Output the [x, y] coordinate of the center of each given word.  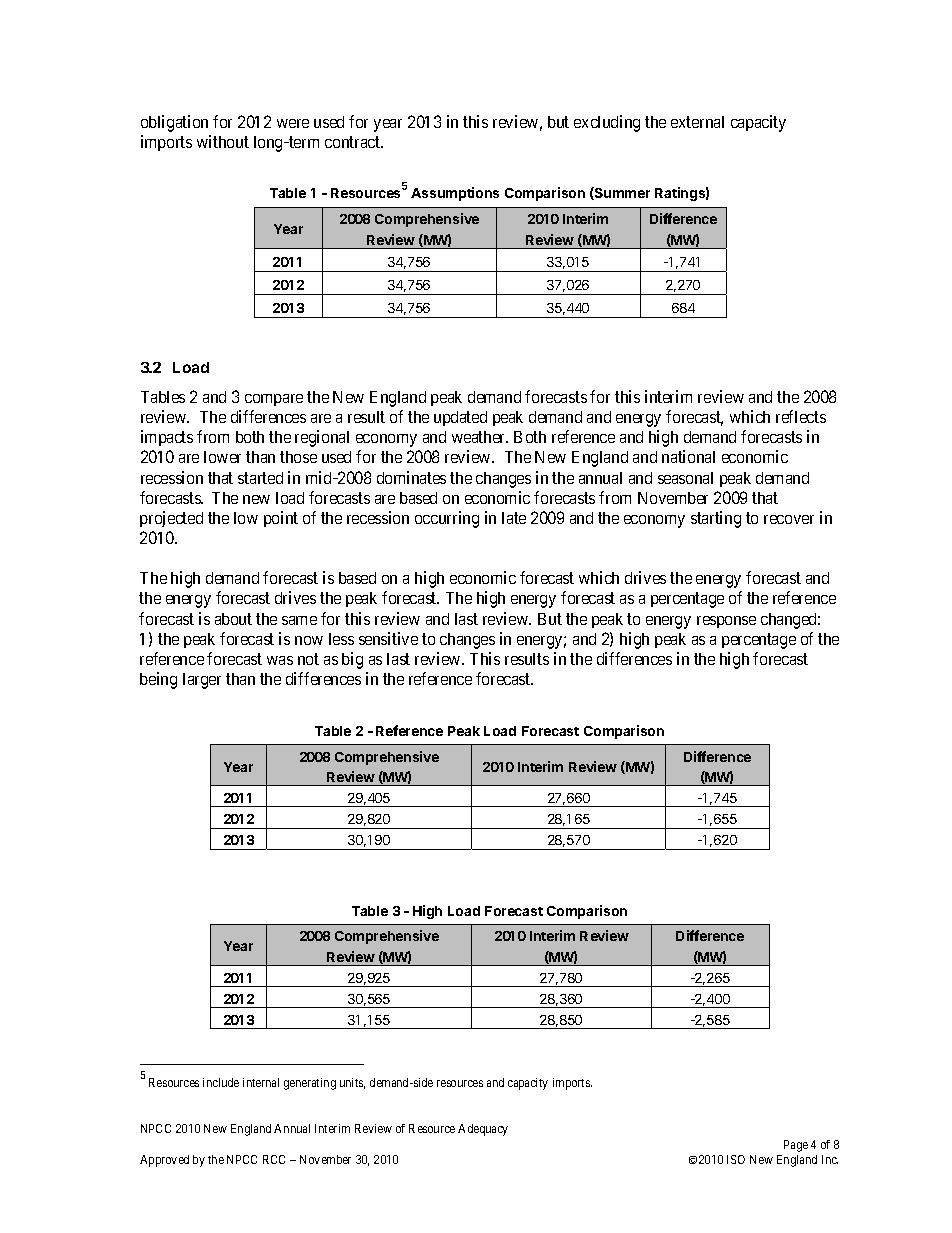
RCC [274, 1159]
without [223, 141]
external [697, 122]
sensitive [388, 638]
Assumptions [455, 194]
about [233, 619]
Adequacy [483, 1130]
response [726, 622]
